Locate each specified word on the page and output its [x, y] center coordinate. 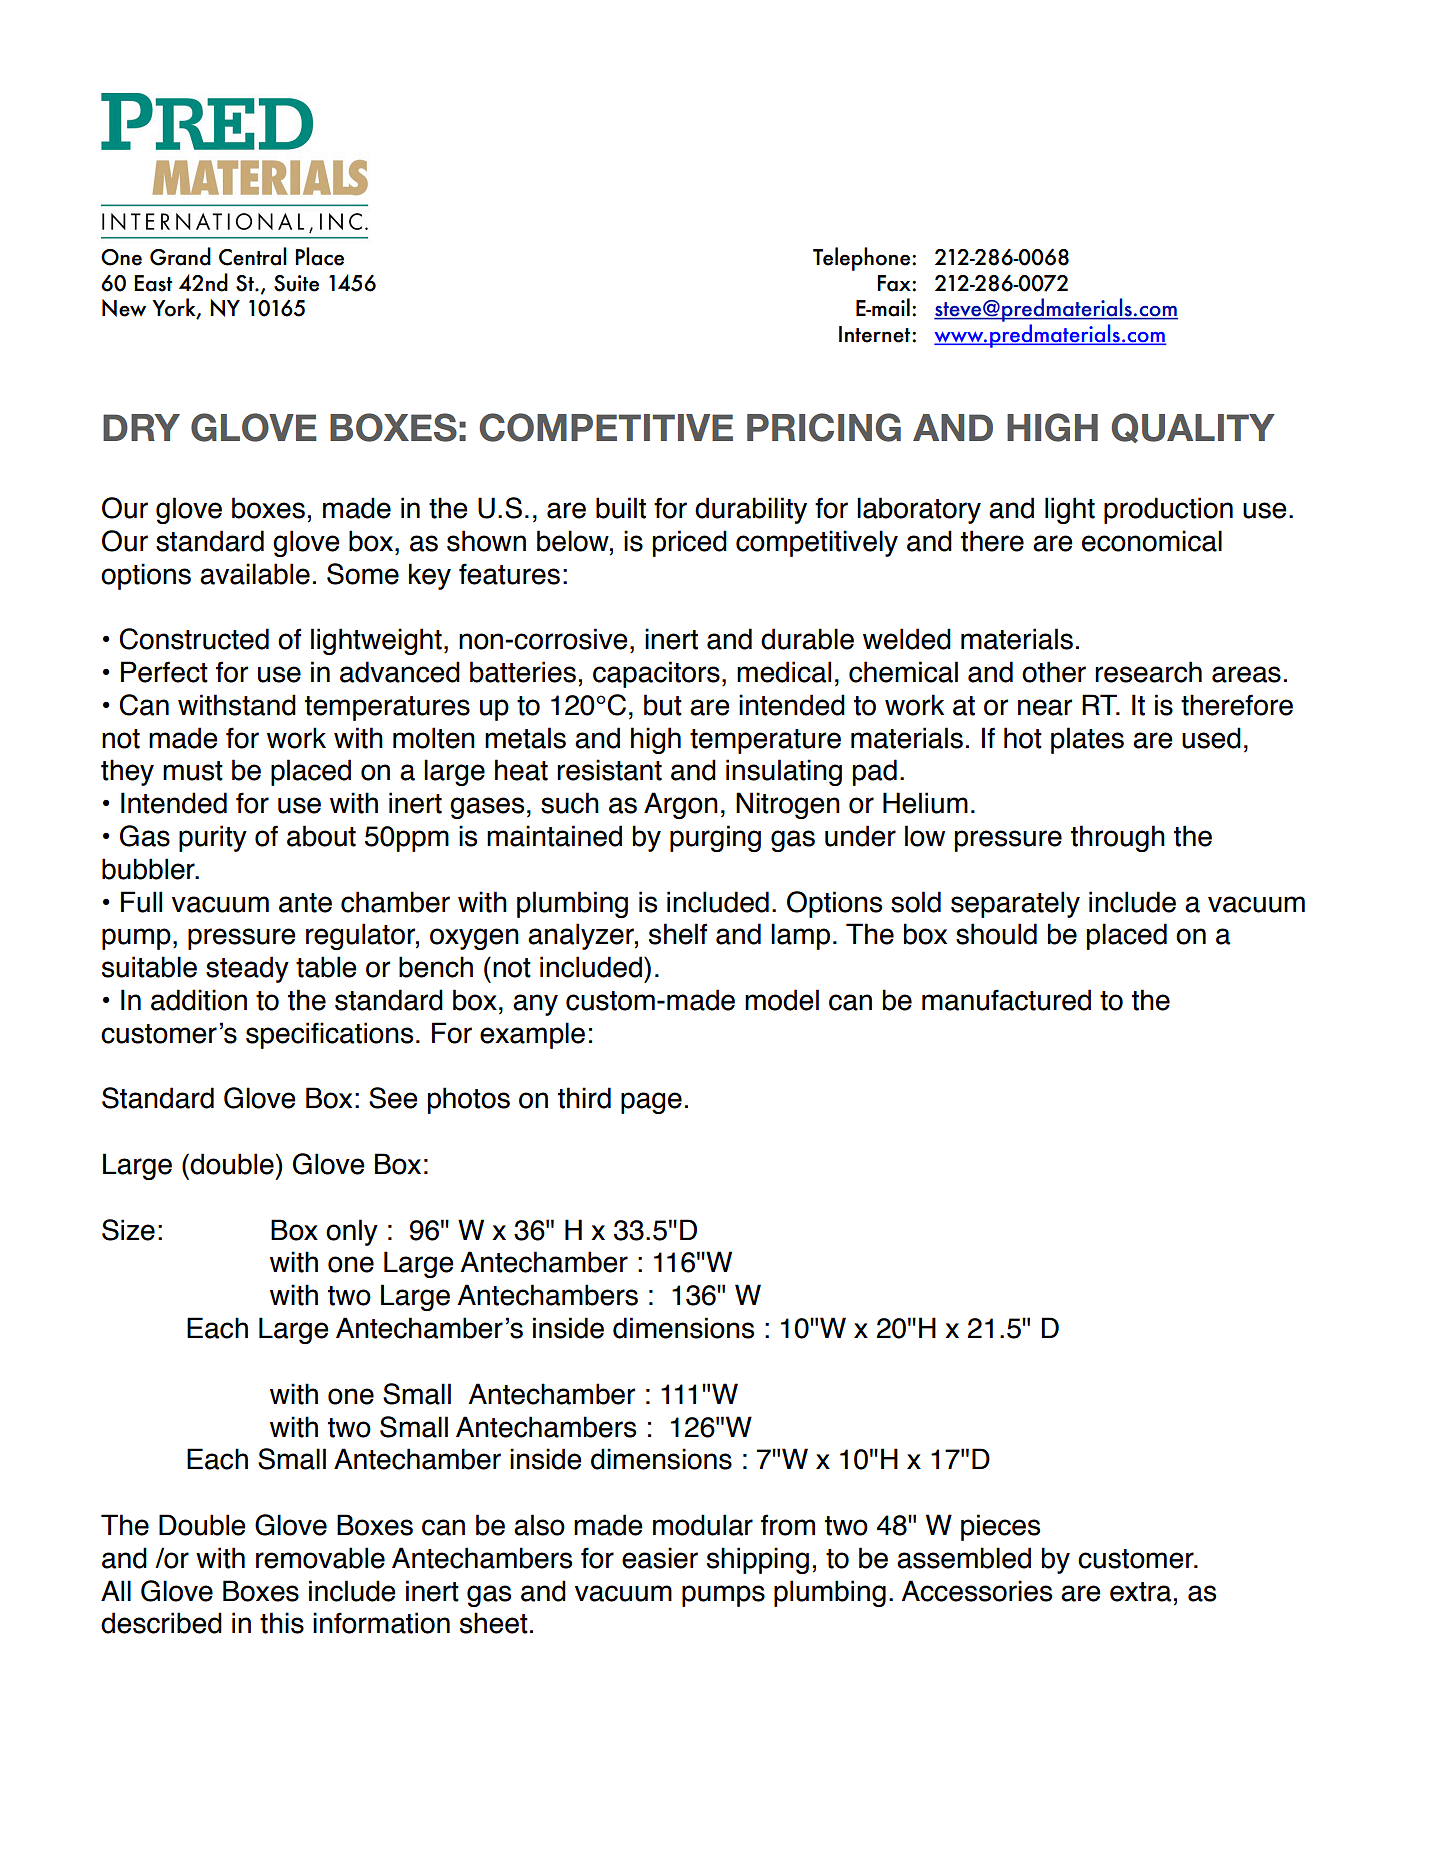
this [282, 1623]
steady [247, 969]
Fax [895, 283]
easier [660, 1558]
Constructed [194, 639]
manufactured [1006, 1000]
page [651, 1103]
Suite [296, 283]
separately [1015, 904]
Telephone [863, 259]
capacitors [656, 674]
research [1148, 672]
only [352, 1232]
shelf [678, 934]
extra [1140, 1592]
